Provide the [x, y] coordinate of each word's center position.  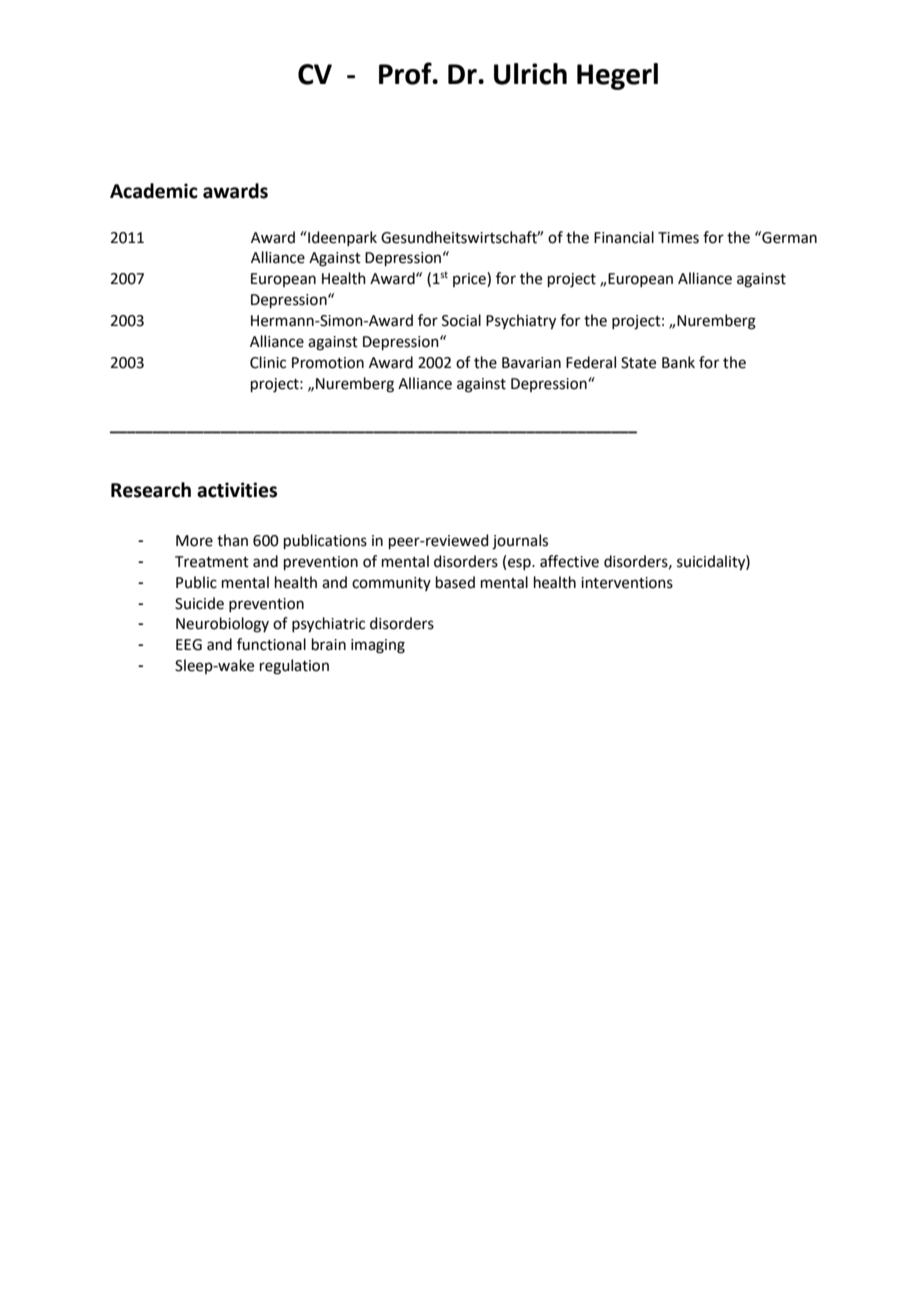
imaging [378, 646]
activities [237, 490]
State [638, 363]
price [470, 279]
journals [520, 542]
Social [461, 320]
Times [678, 238]
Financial [624, 237]
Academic [154, 191]
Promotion [328, 363]
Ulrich [530, 74]
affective [569, 561]
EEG [189, 645]
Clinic [268, 362]
